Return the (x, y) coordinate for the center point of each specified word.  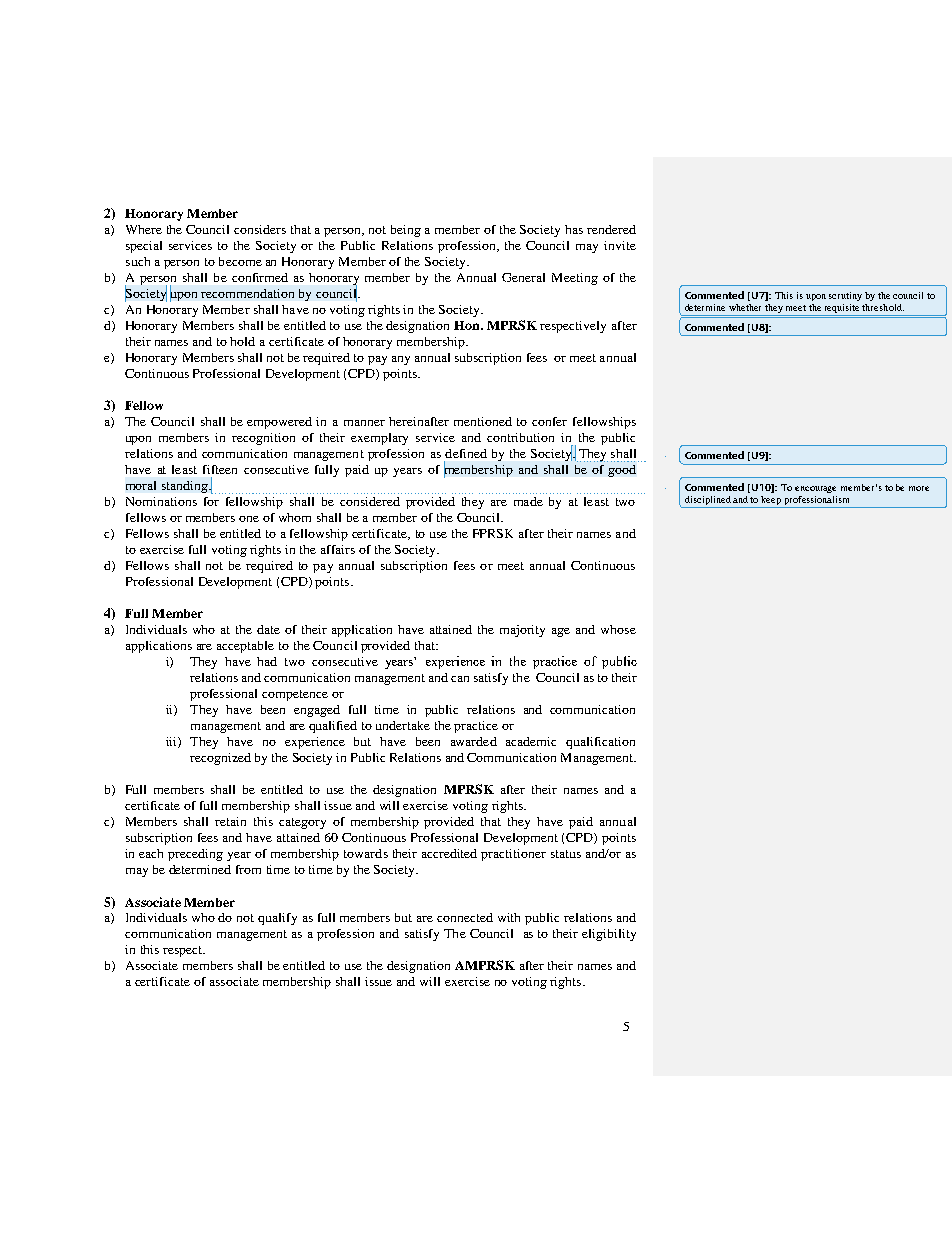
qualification (600, 743)
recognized (220, 759)
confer (549, 421)
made (528, 501)
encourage (815, 489)
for (211, 501)
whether (745, 307)
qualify (277, 919)
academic (531, 741)
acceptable (245, 647)
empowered (279, 423)
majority (522, 631)
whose (618, 629)
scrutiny (845, 296)
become (240, 261)
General (523, 277)
